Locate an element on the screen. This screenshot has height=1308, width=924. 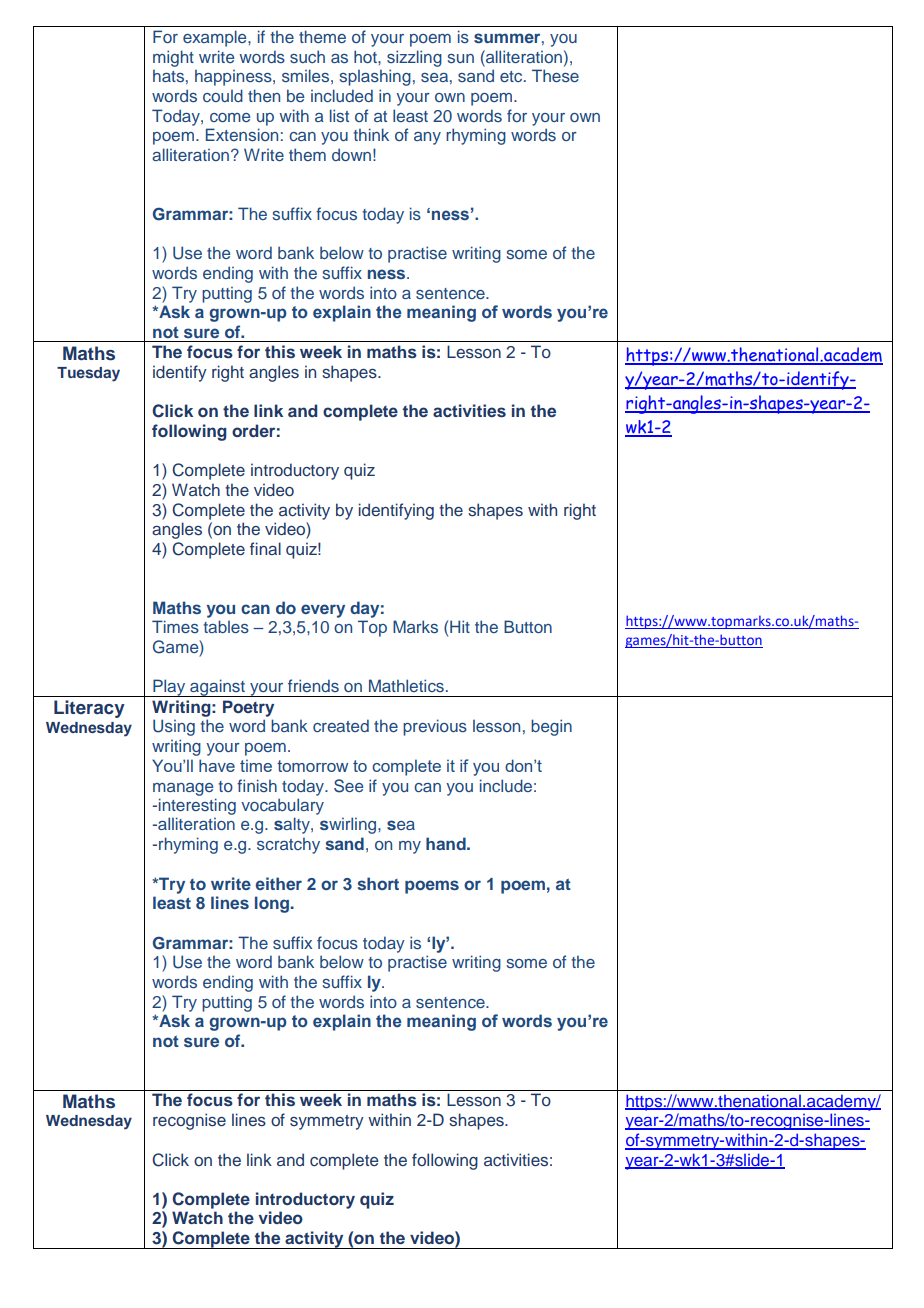
interesting is located at coordinates (197, 806).
